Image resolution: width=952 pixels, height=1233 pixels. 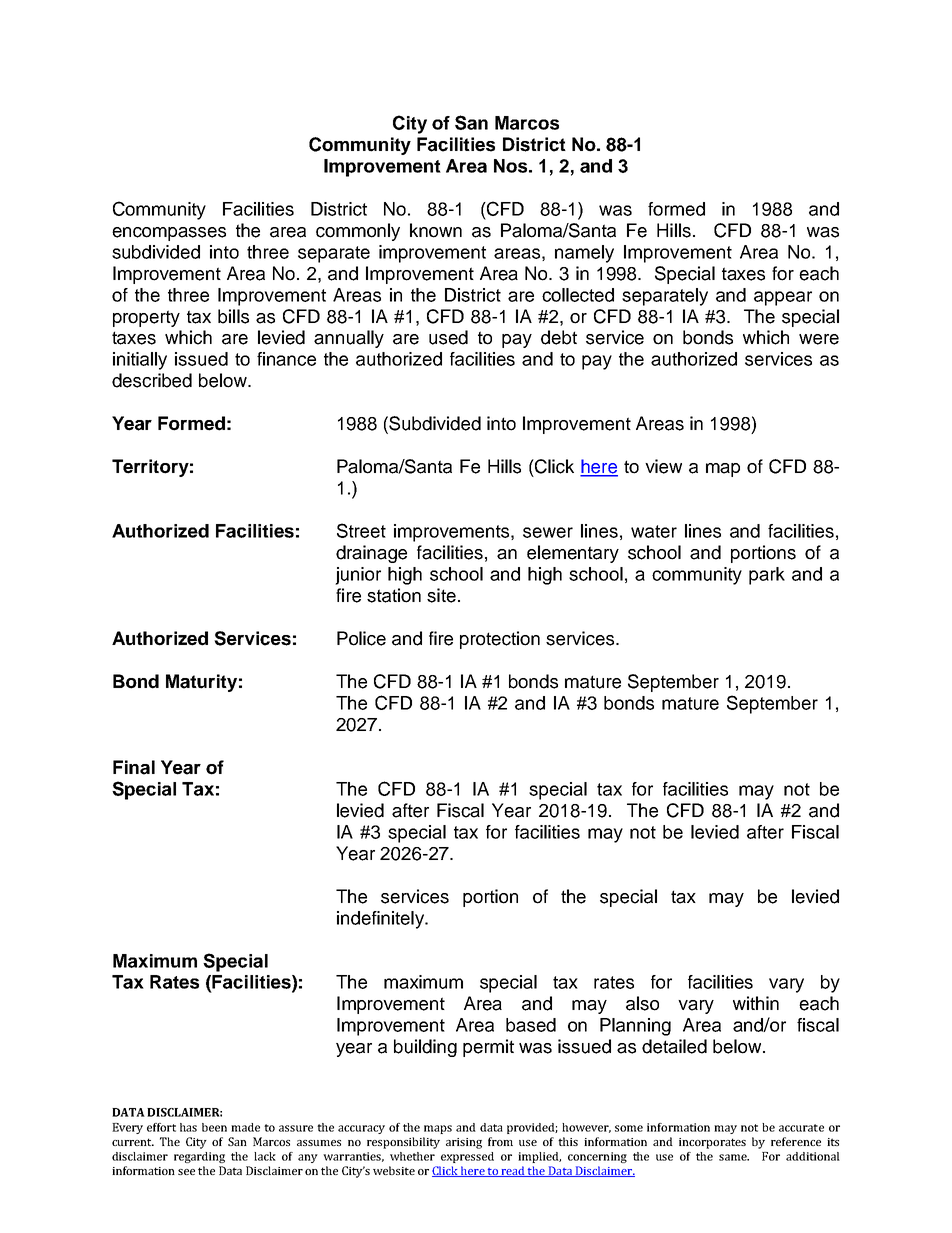 I want to click on encompasses, so click(x=169, y=234).
